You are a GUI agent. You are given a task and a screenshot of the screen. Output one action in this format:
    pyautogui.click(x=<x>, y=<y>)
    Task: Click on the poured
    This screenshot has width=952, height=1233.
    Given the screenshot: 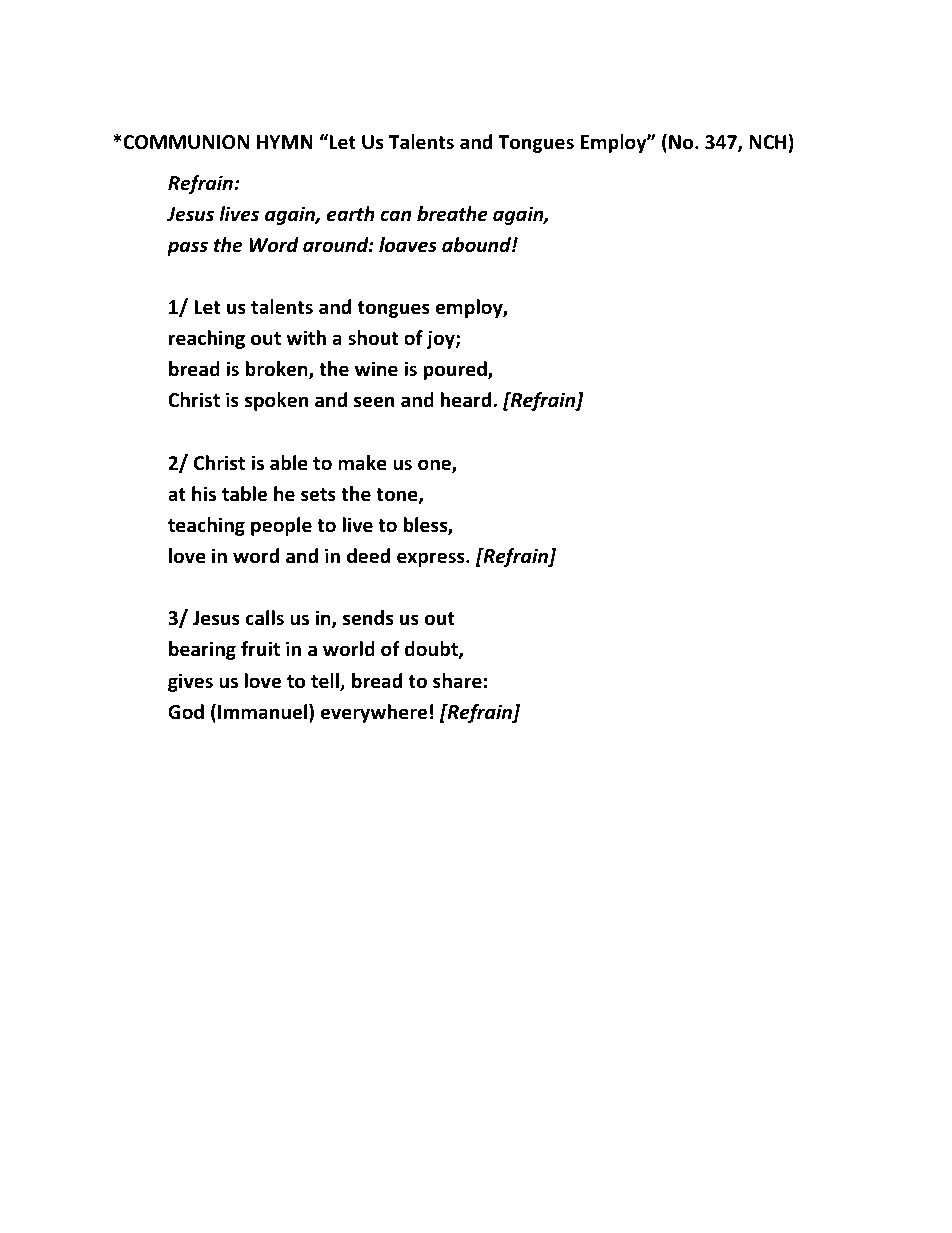 What is the action you would take?
    pyautogui.click(x=456, y=370)
